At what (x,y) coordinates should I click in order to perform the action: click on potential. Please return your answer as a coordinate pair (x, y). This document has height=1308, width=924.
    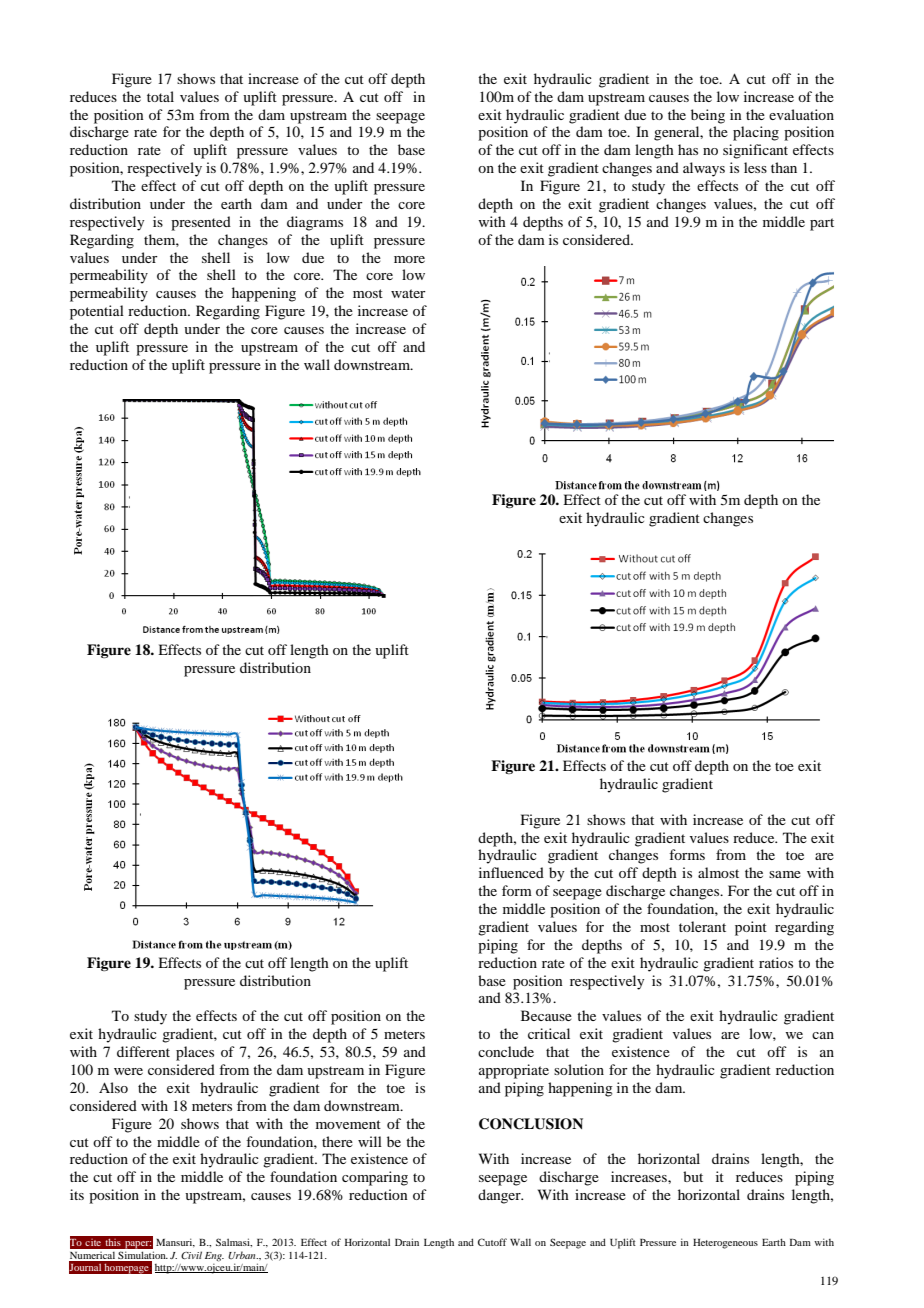
    Looking at the image, I should click on (97, 312).
